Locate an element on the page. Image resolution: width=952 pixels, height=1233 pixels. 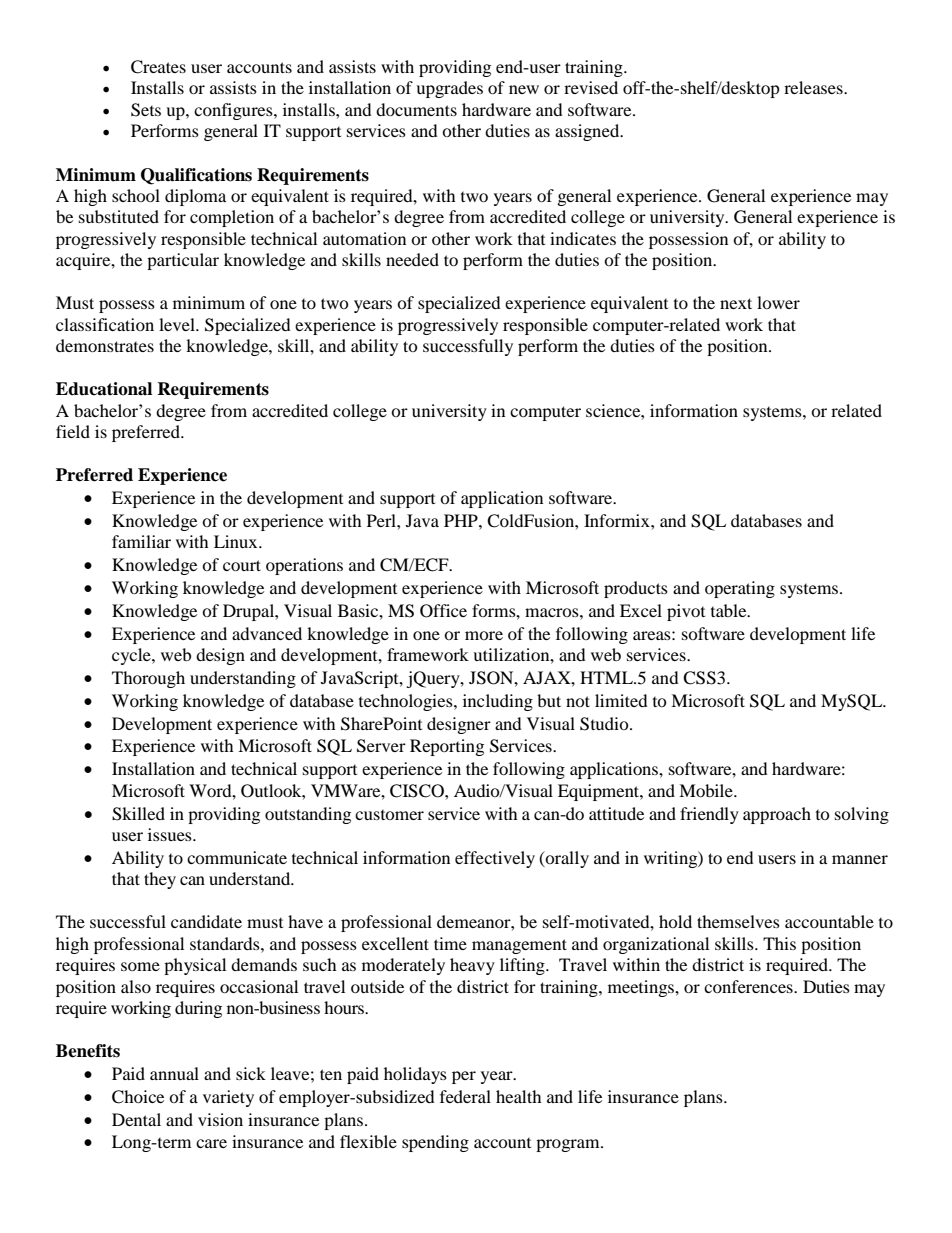
candidate is located at coordinates (206, 921).
